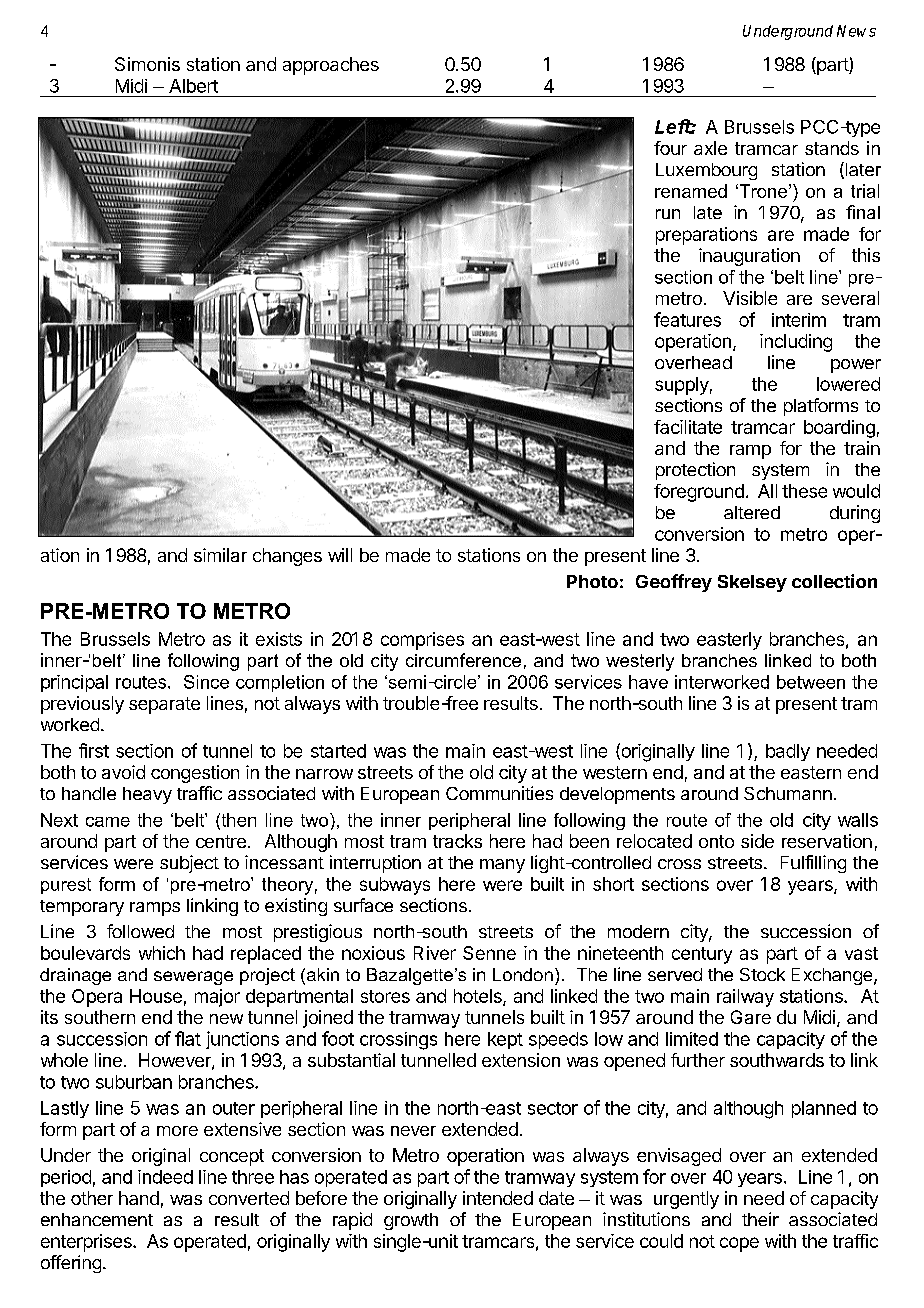 The height and width of the document is (1308, 924). I want to click on growth, so click(411, 1221).
